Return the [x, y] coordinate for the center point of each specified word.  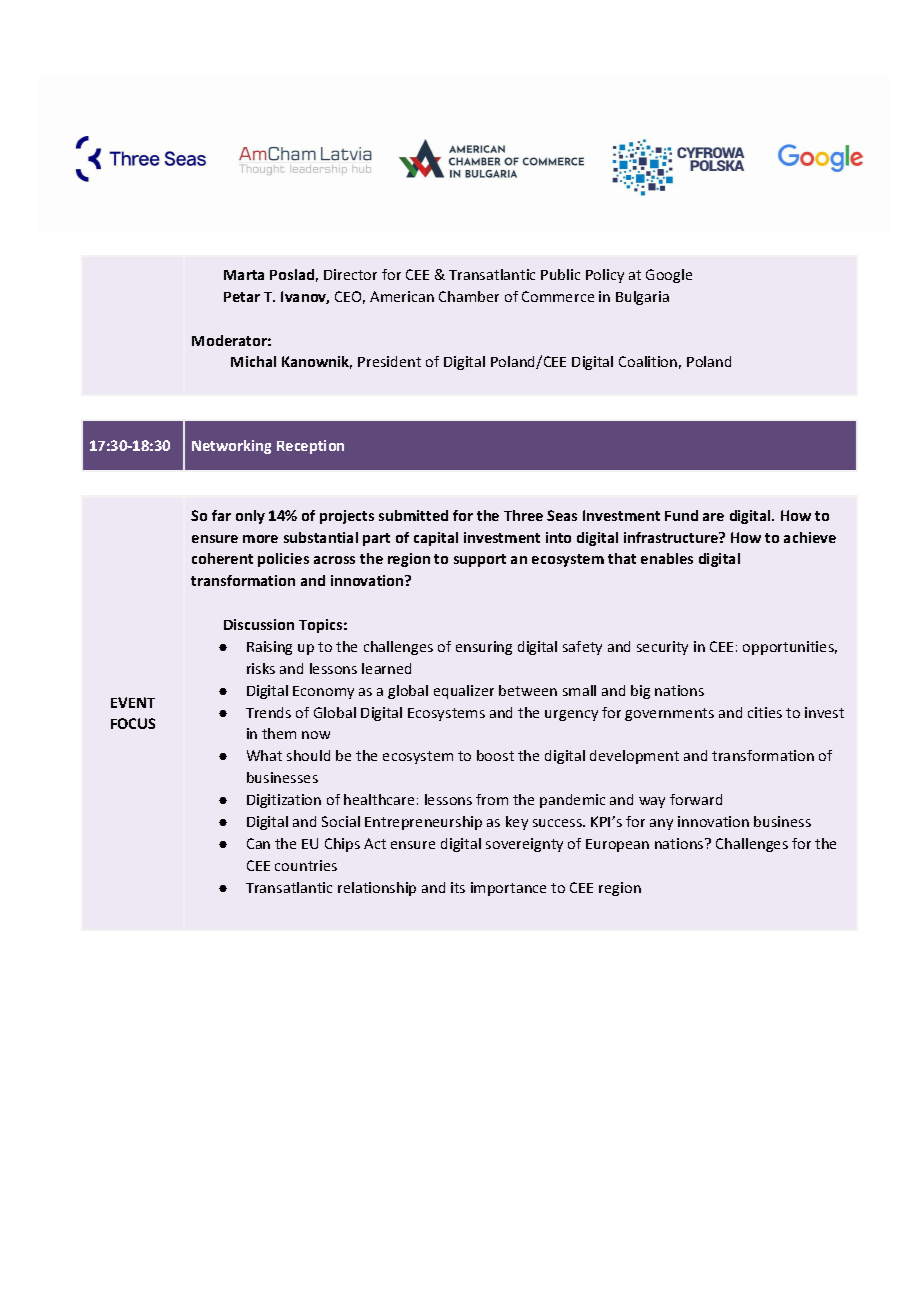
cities [765, 712]
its [458, 887]
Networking [231, 447]
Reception [310, 447]
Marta [244, 275]
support [480, 560]
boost [495, 755]
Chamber [469, 296]
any [661, 824]
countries [306, 865]
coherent [222, 558]
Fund [681, 515]
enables [667, 558]
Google [669, 276]
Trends [268, 712]
